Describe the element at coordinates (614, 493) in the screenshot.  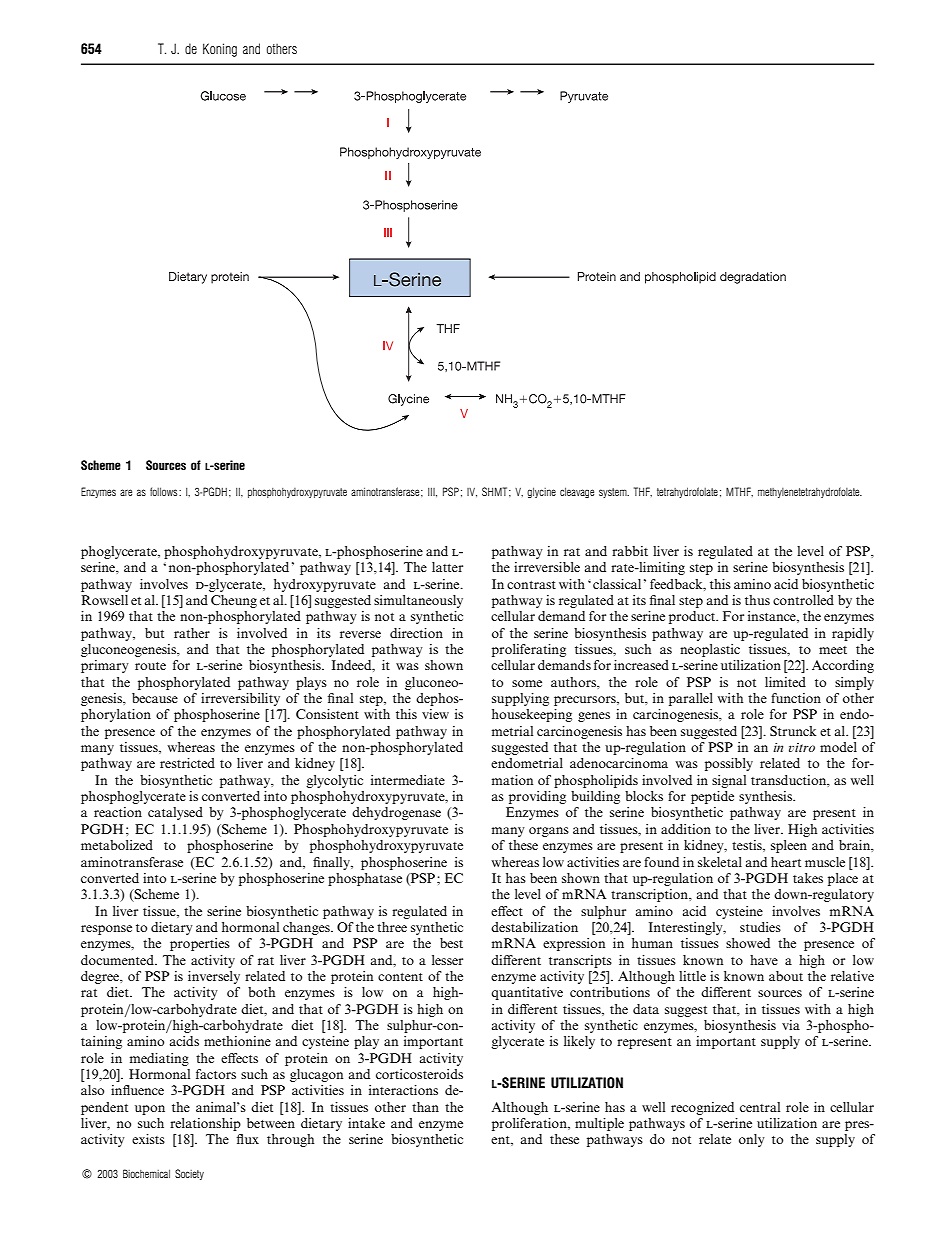
I see `system` at that location.
